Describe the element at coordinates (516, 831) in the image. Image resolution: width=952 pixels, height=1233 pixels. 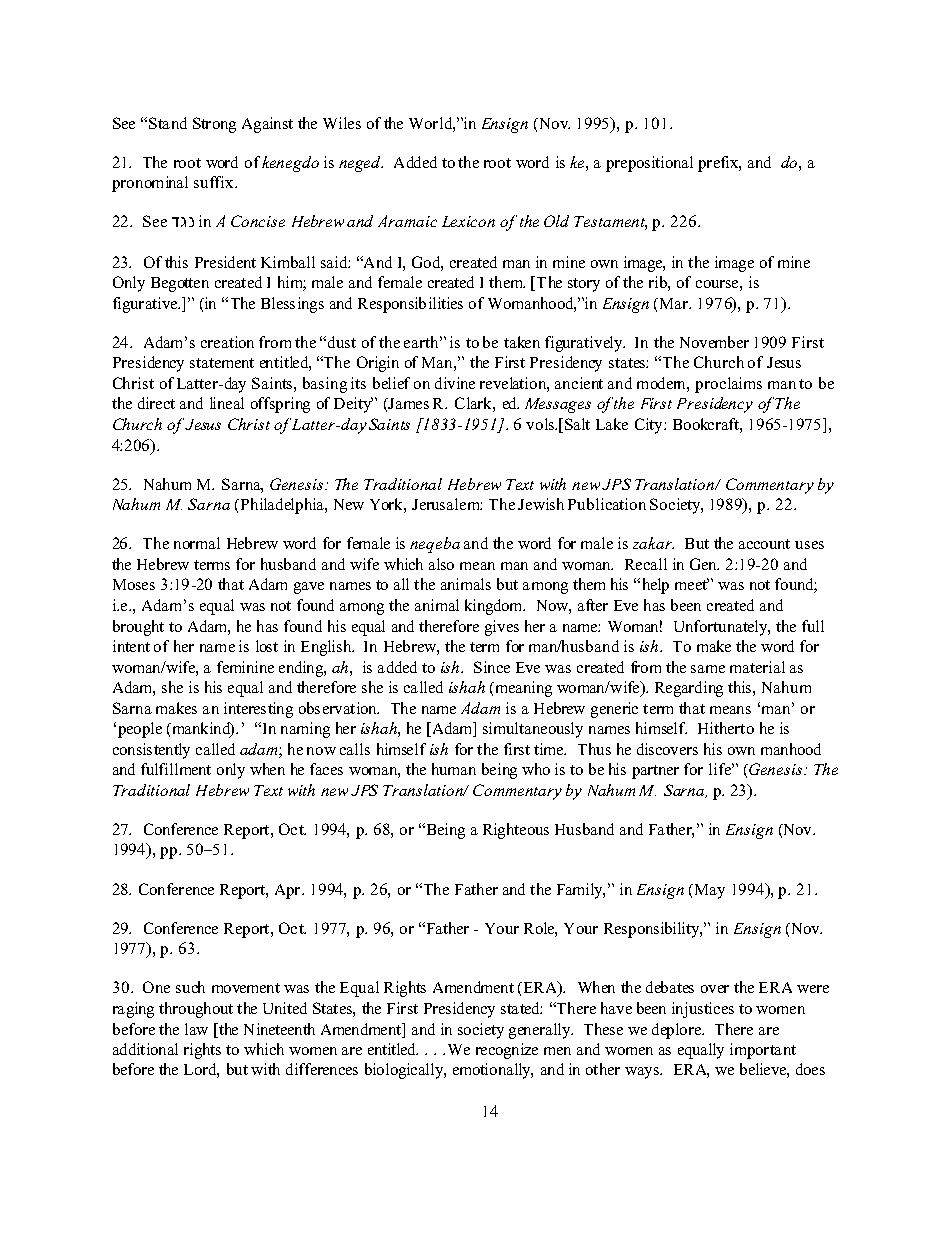
I see `Righteous` at that location.
